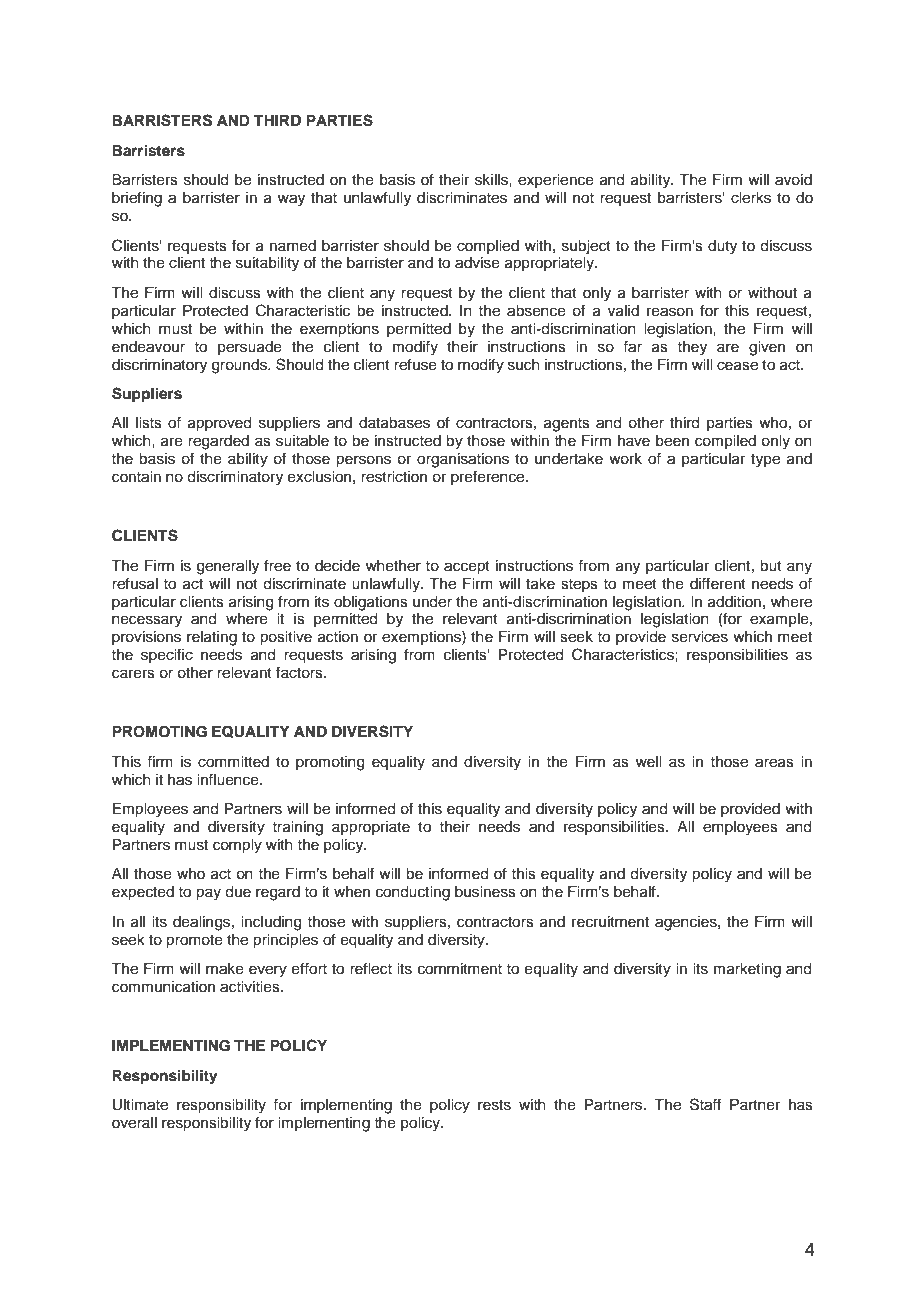 This image has width=924, height=1309. What do you see at coordinates (751, 198) in the image?
I see `clerks` at bounding box center [751, 198].
